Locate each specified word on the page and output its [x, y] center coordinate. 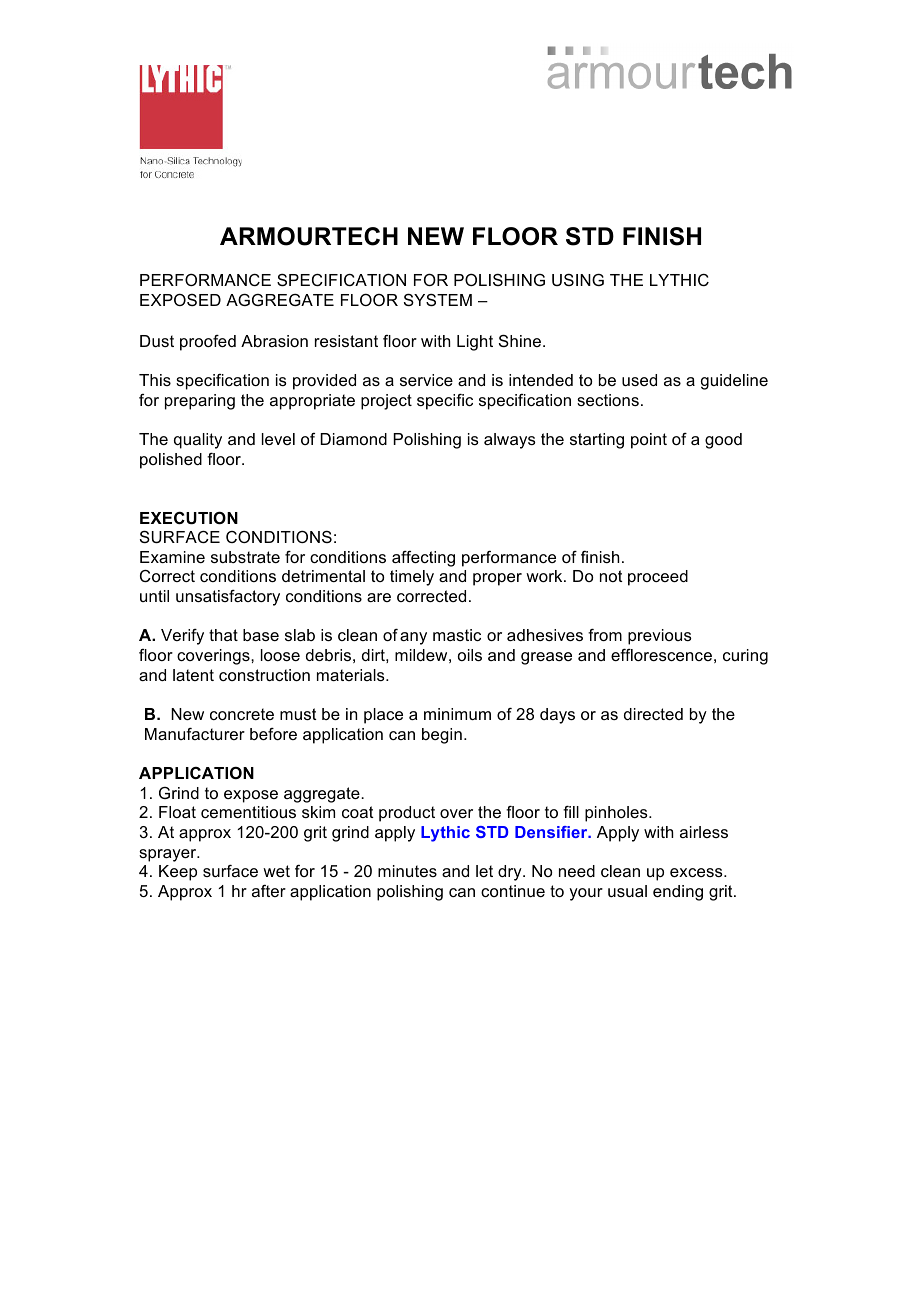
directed [653, 714]
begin [442, 736]
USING [578, 280]
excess [697, 872]
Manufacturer [195, 734]
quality [198, 441]
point [649, 441]
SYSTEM [438, 299]
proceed [658, 578]
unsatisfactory [228, 598]
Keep [178, 873]
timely [412, 578]
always [510, 441]
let [484, 871]
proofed [208, 343]
